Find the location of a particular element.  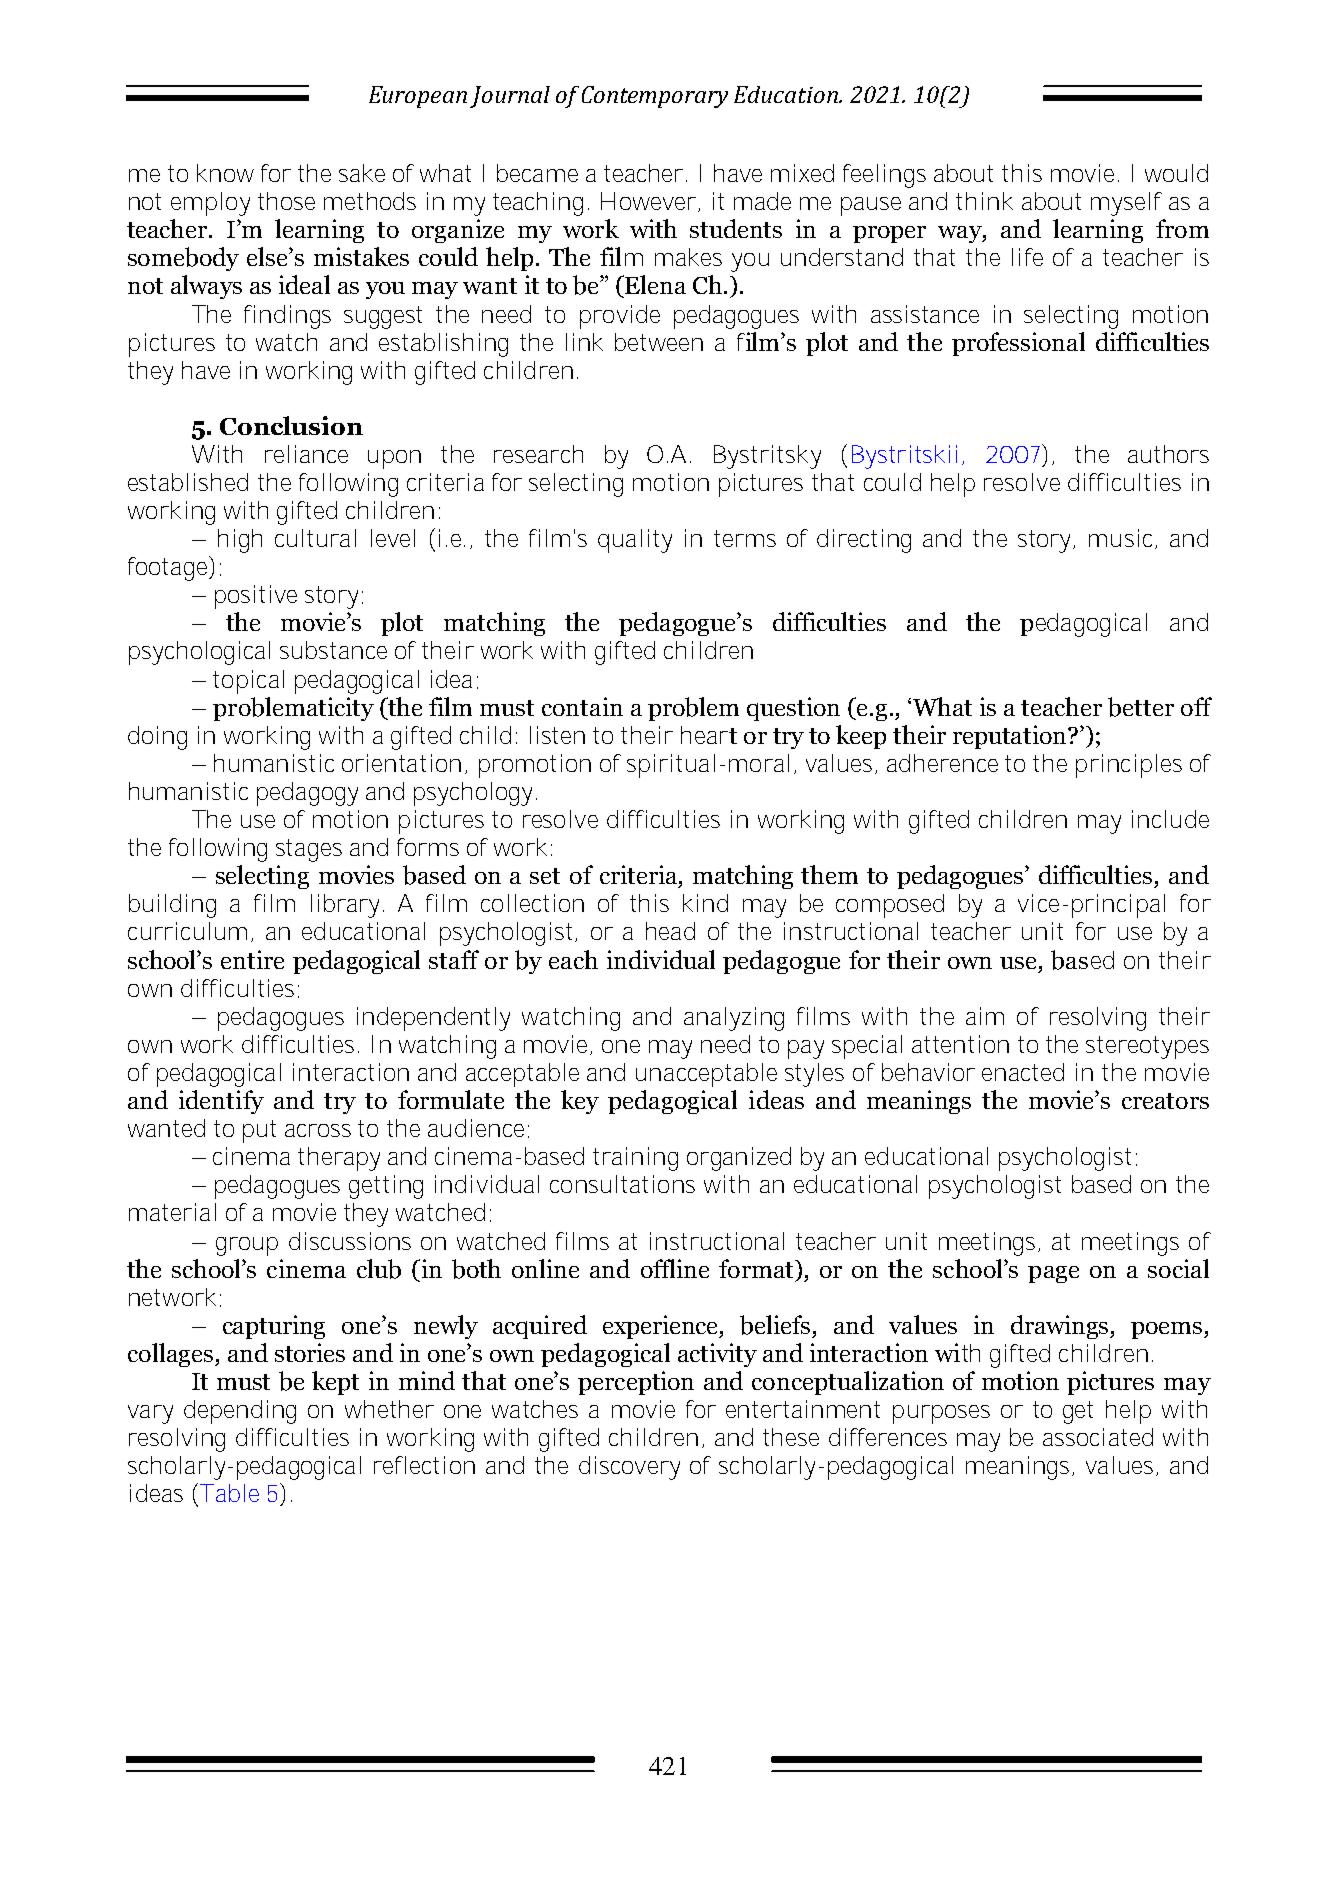

principles is located at coordinates (1129, 766).
